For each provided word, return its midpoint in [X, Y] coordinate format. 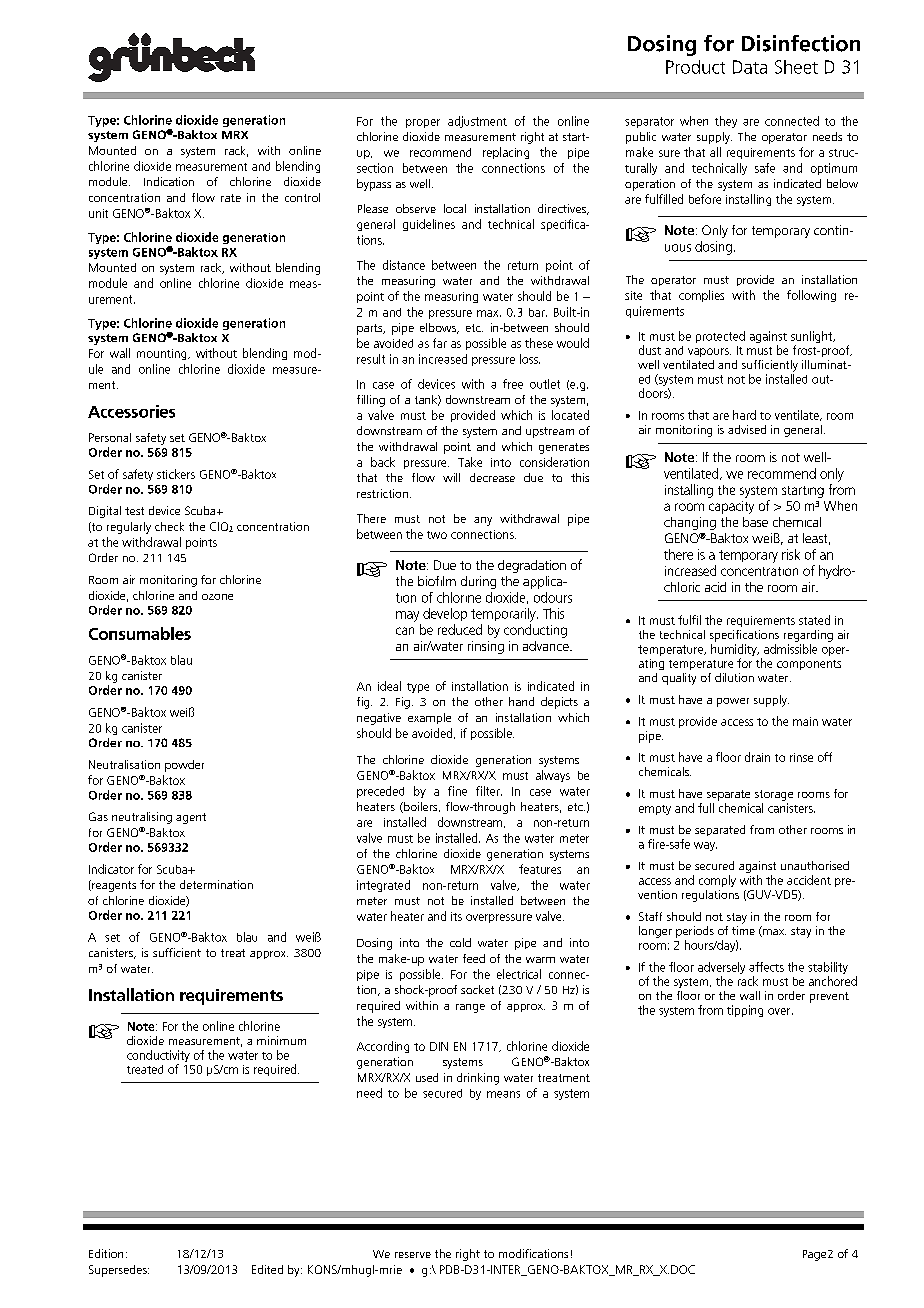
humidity [735, 651]
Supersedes [119, 1271]
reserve [413, 1255]
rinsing [486, 647]
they [726, 122]
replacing [506, 153]
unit [98, 213]
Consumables [140, 633]
